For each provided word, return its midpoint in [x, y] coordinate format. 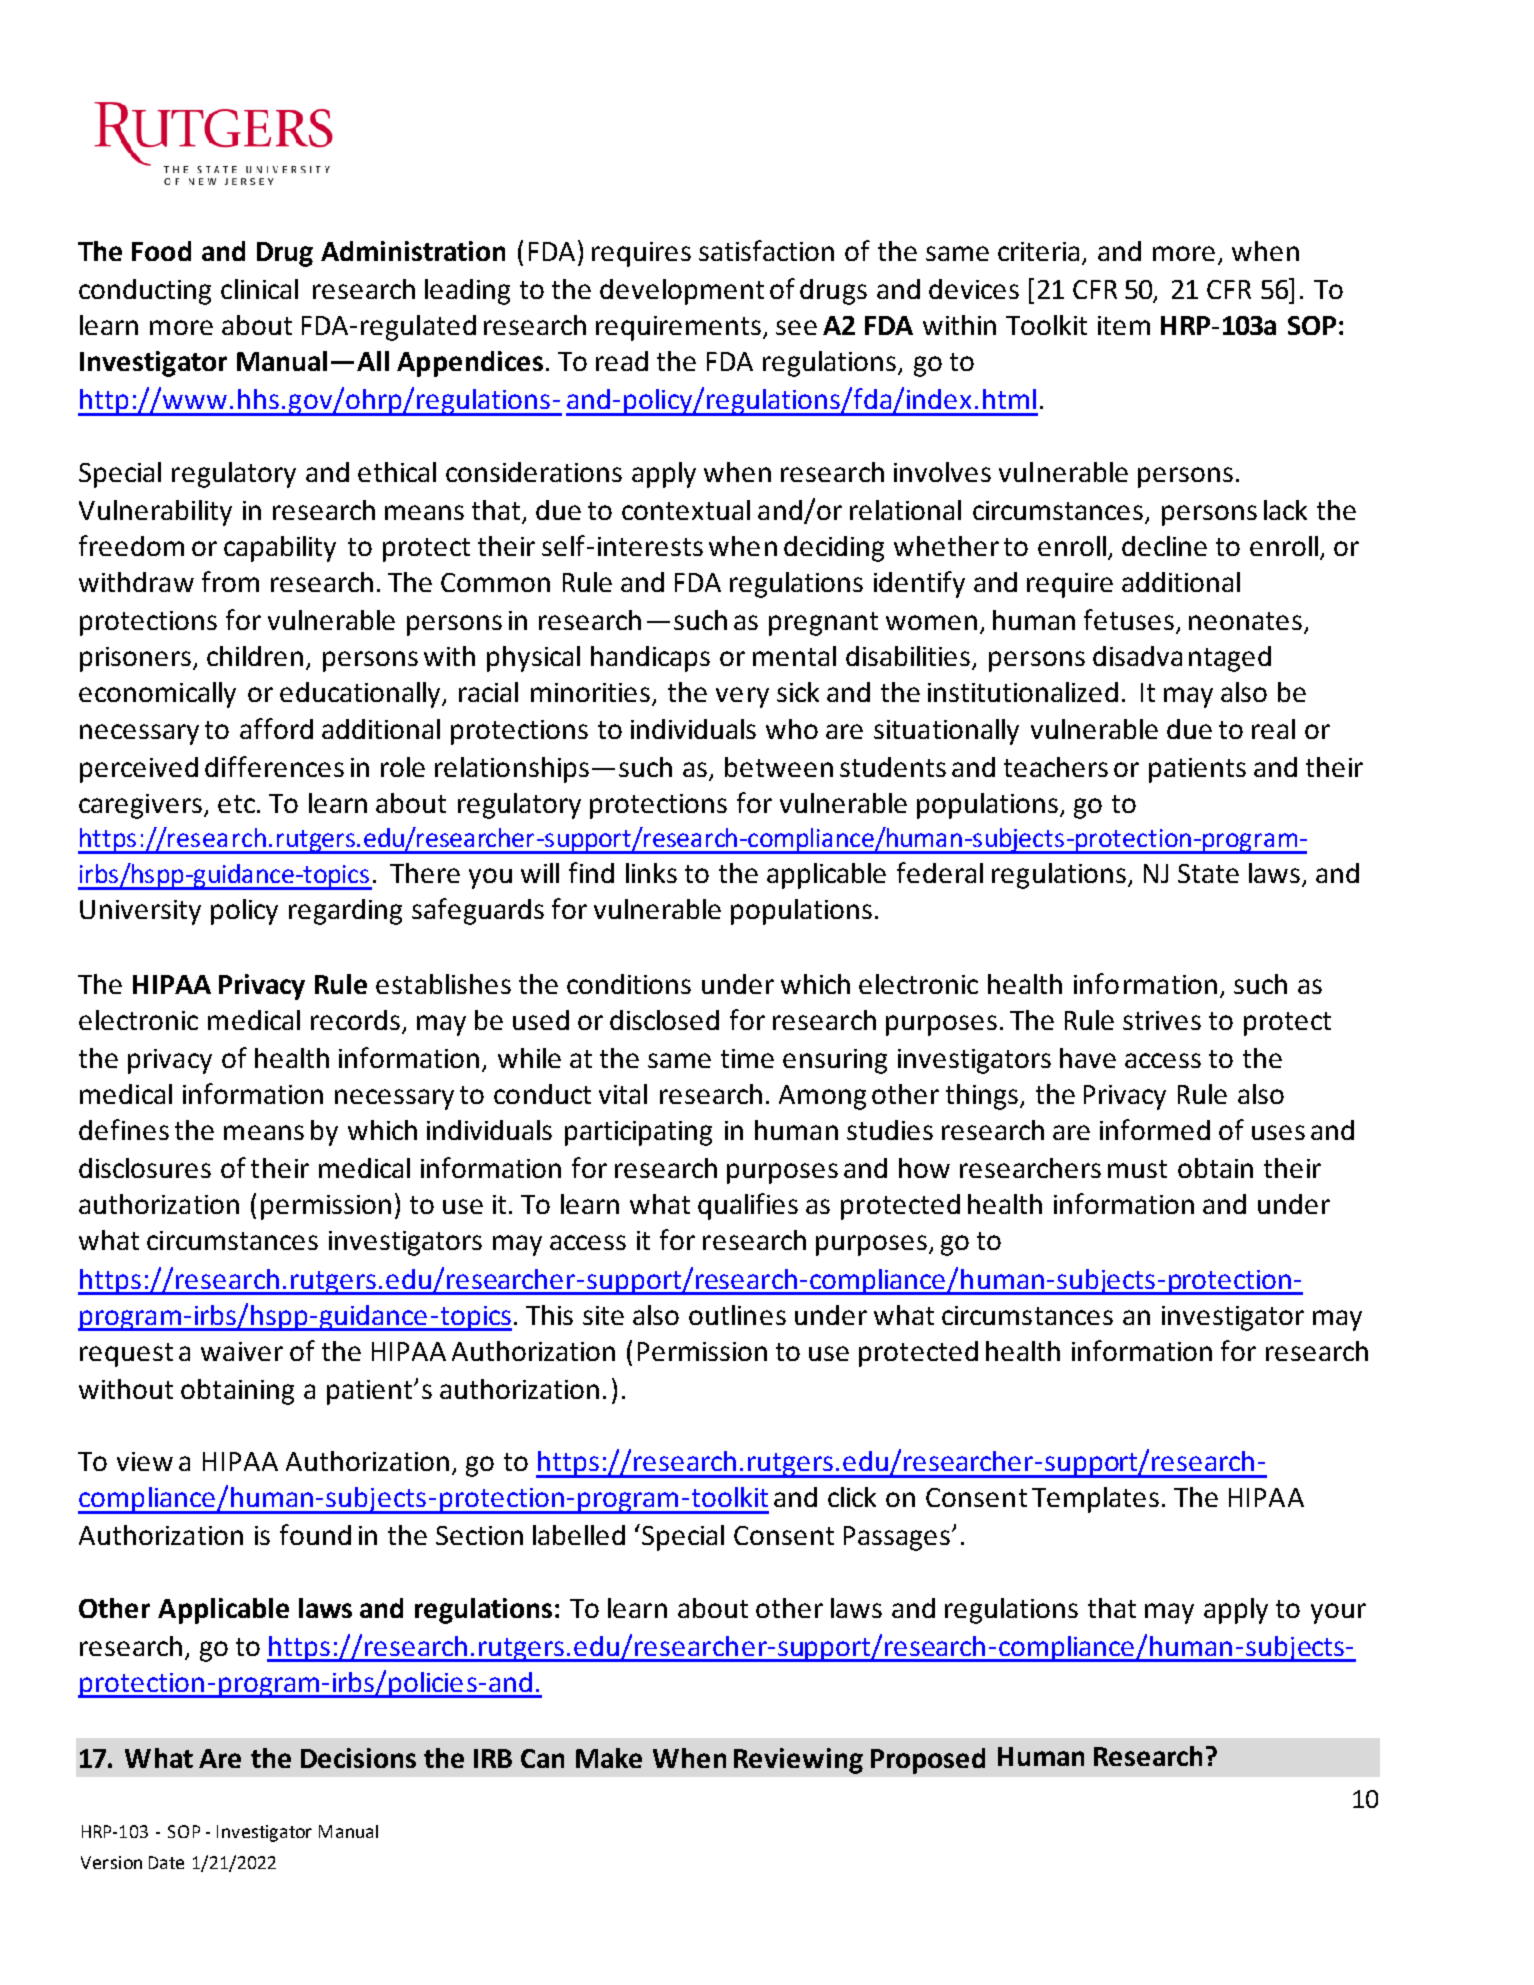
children [255, 656]
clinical [259, 289]
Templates [1095, 1500]
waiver [242, 1351]
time [747, 1058]
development [682, 292]
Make [609, 1758]
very [742, 697]
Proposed [928, 1761]
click [852, 1497]
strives [1162, 1020]
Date [166, 1862]
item [1124, 325]
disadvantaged [1182, 659]
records [355, 1020]
